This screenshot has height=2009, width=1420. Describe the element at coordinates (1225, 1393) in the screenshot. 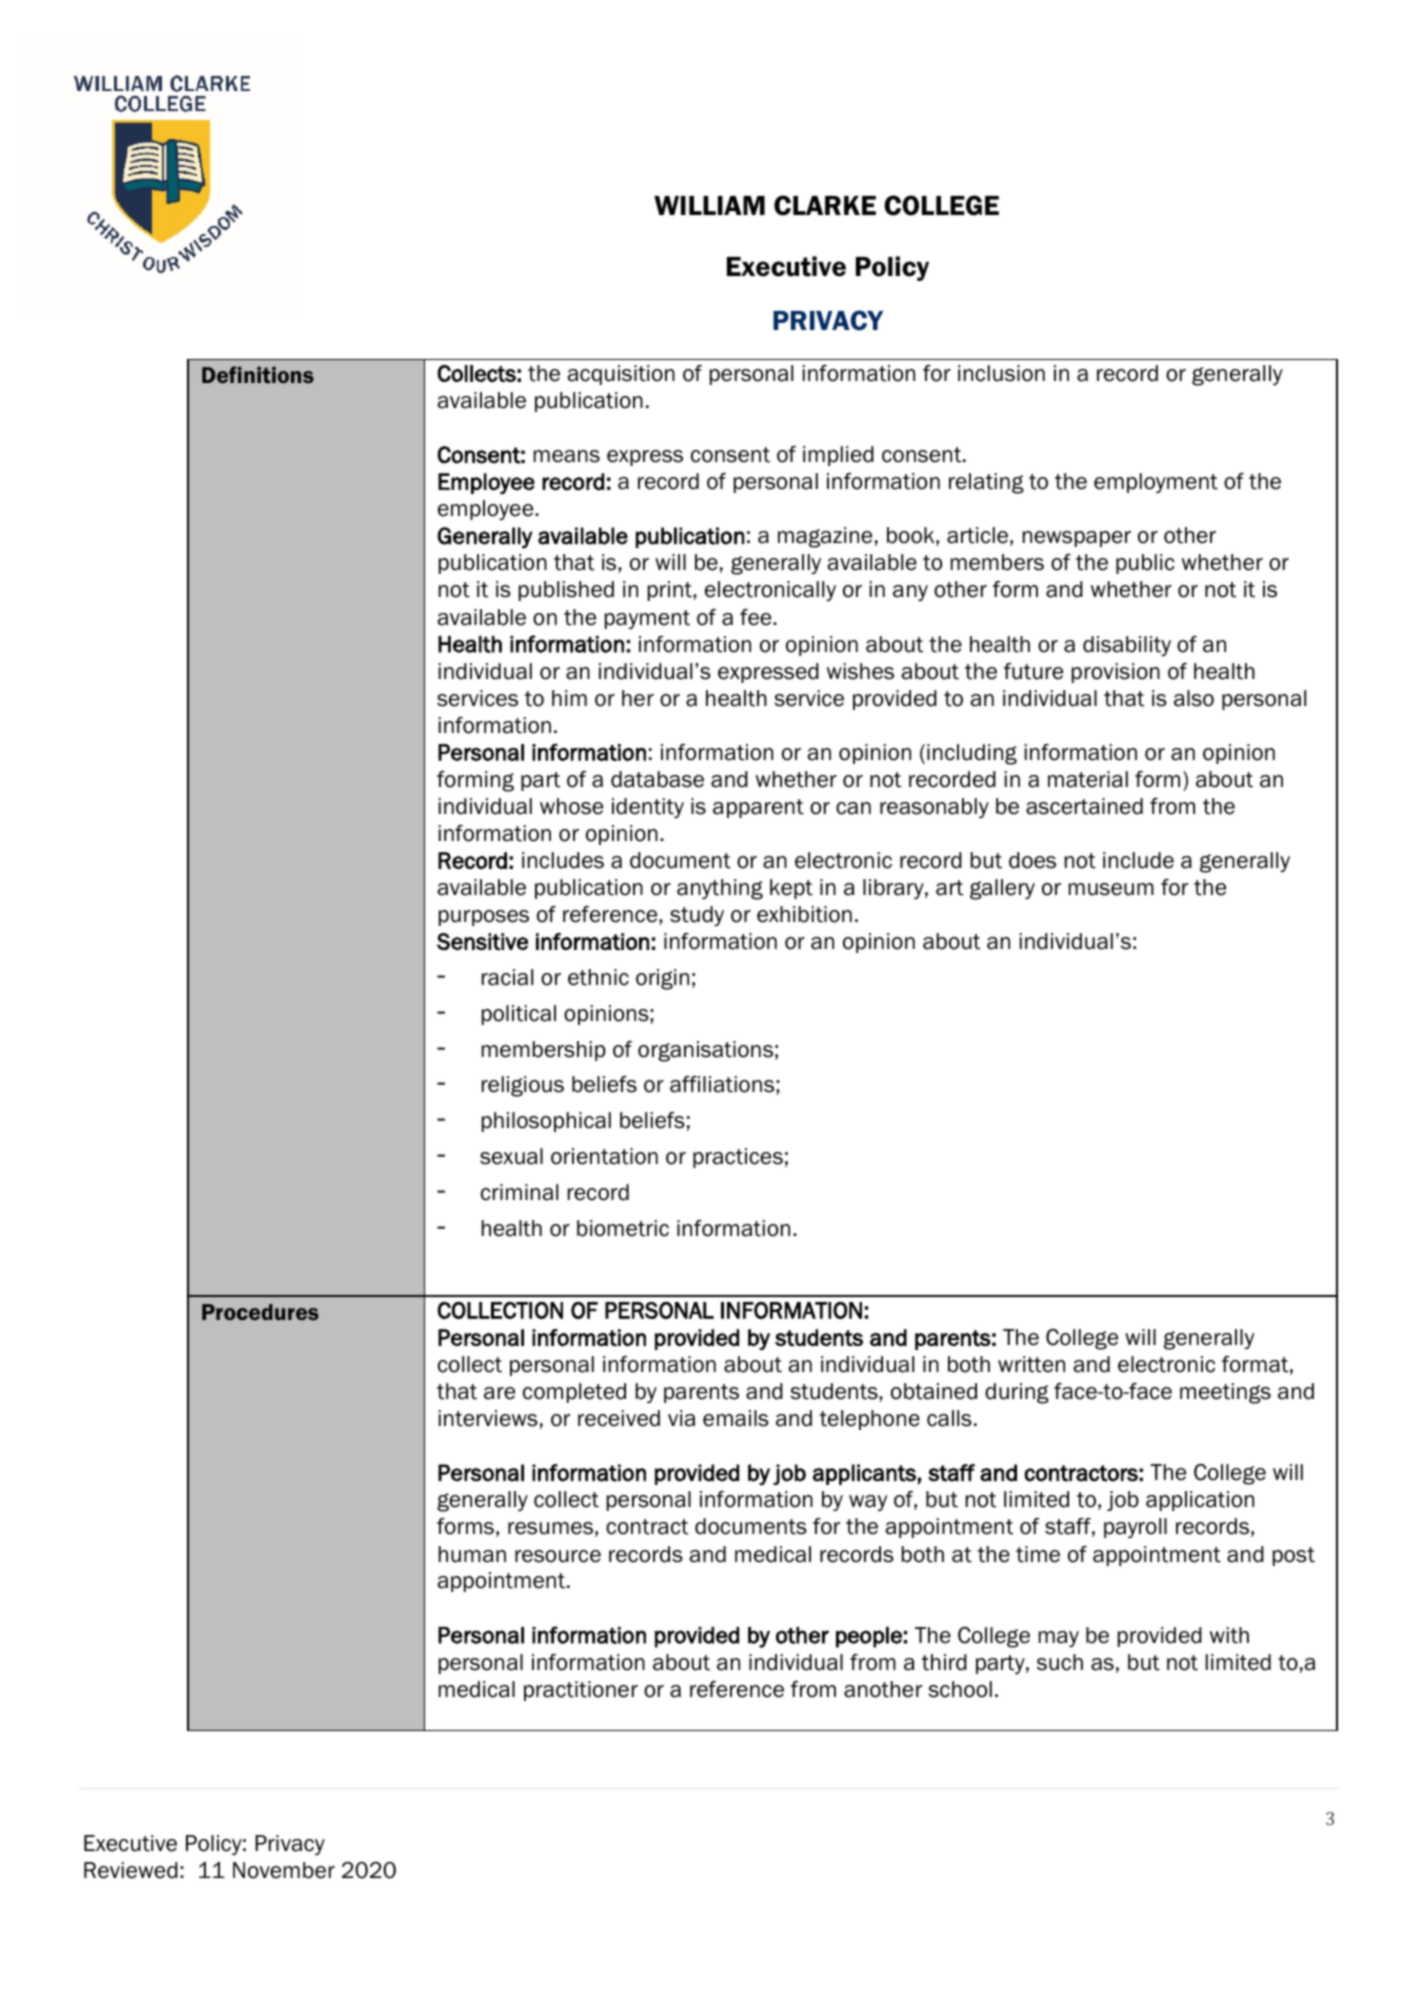

I see `meetings` at that location.
